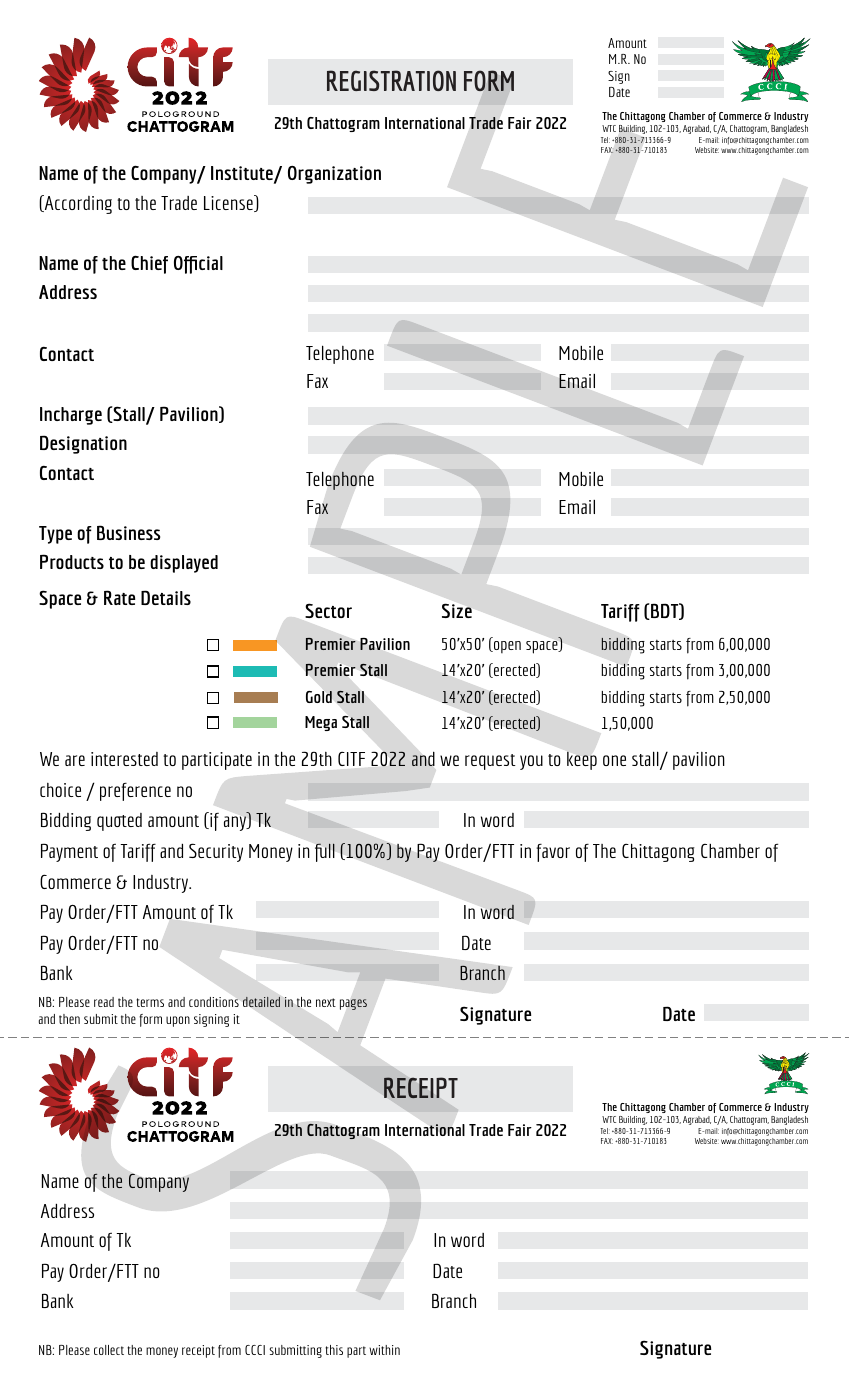 This screenshot has height=1400, width=849. I want to click on Rate, so click(119, 597).
